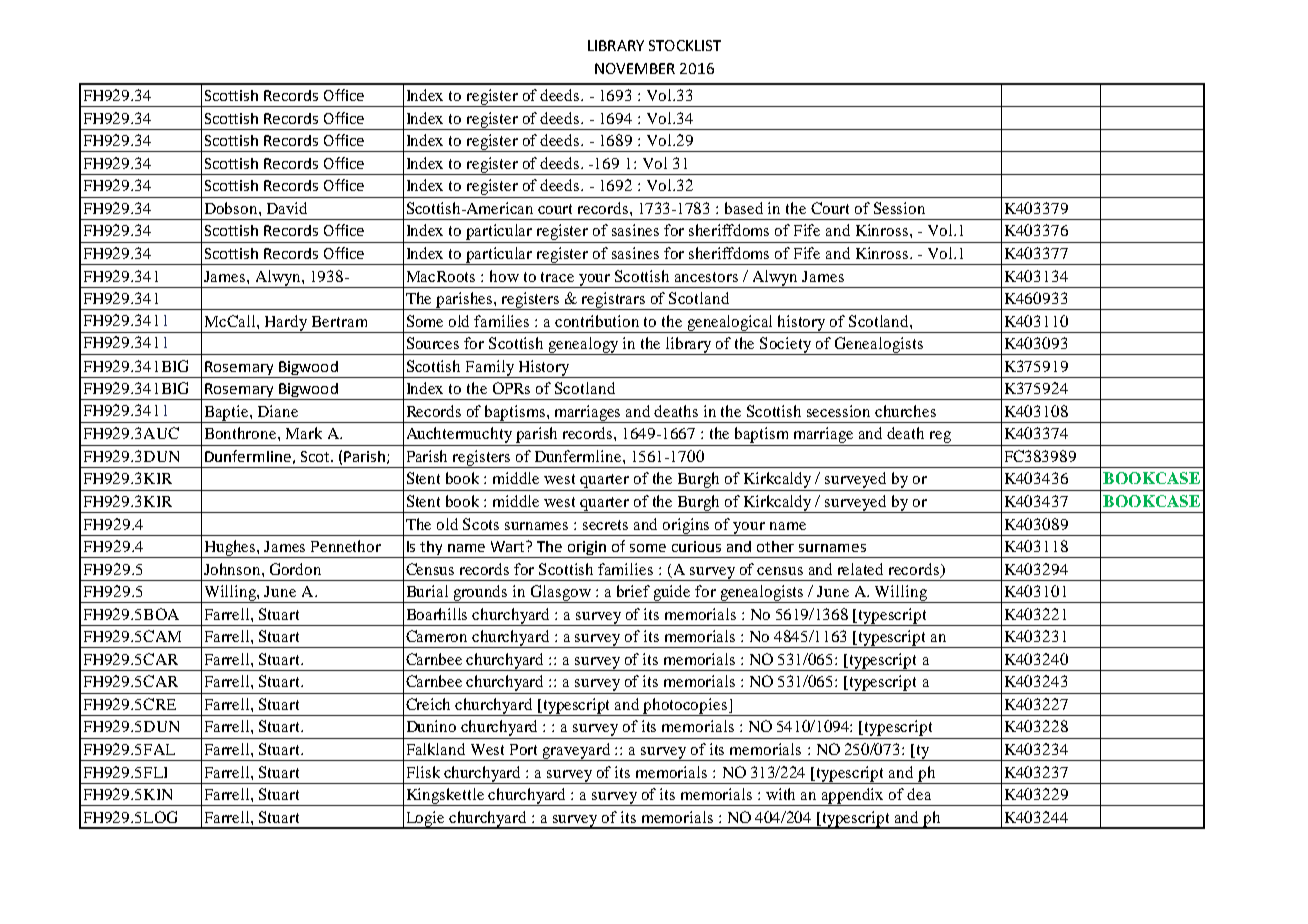 This screenshot has width=1308, height=924. I want to click on appendix, so click(853, 797).
